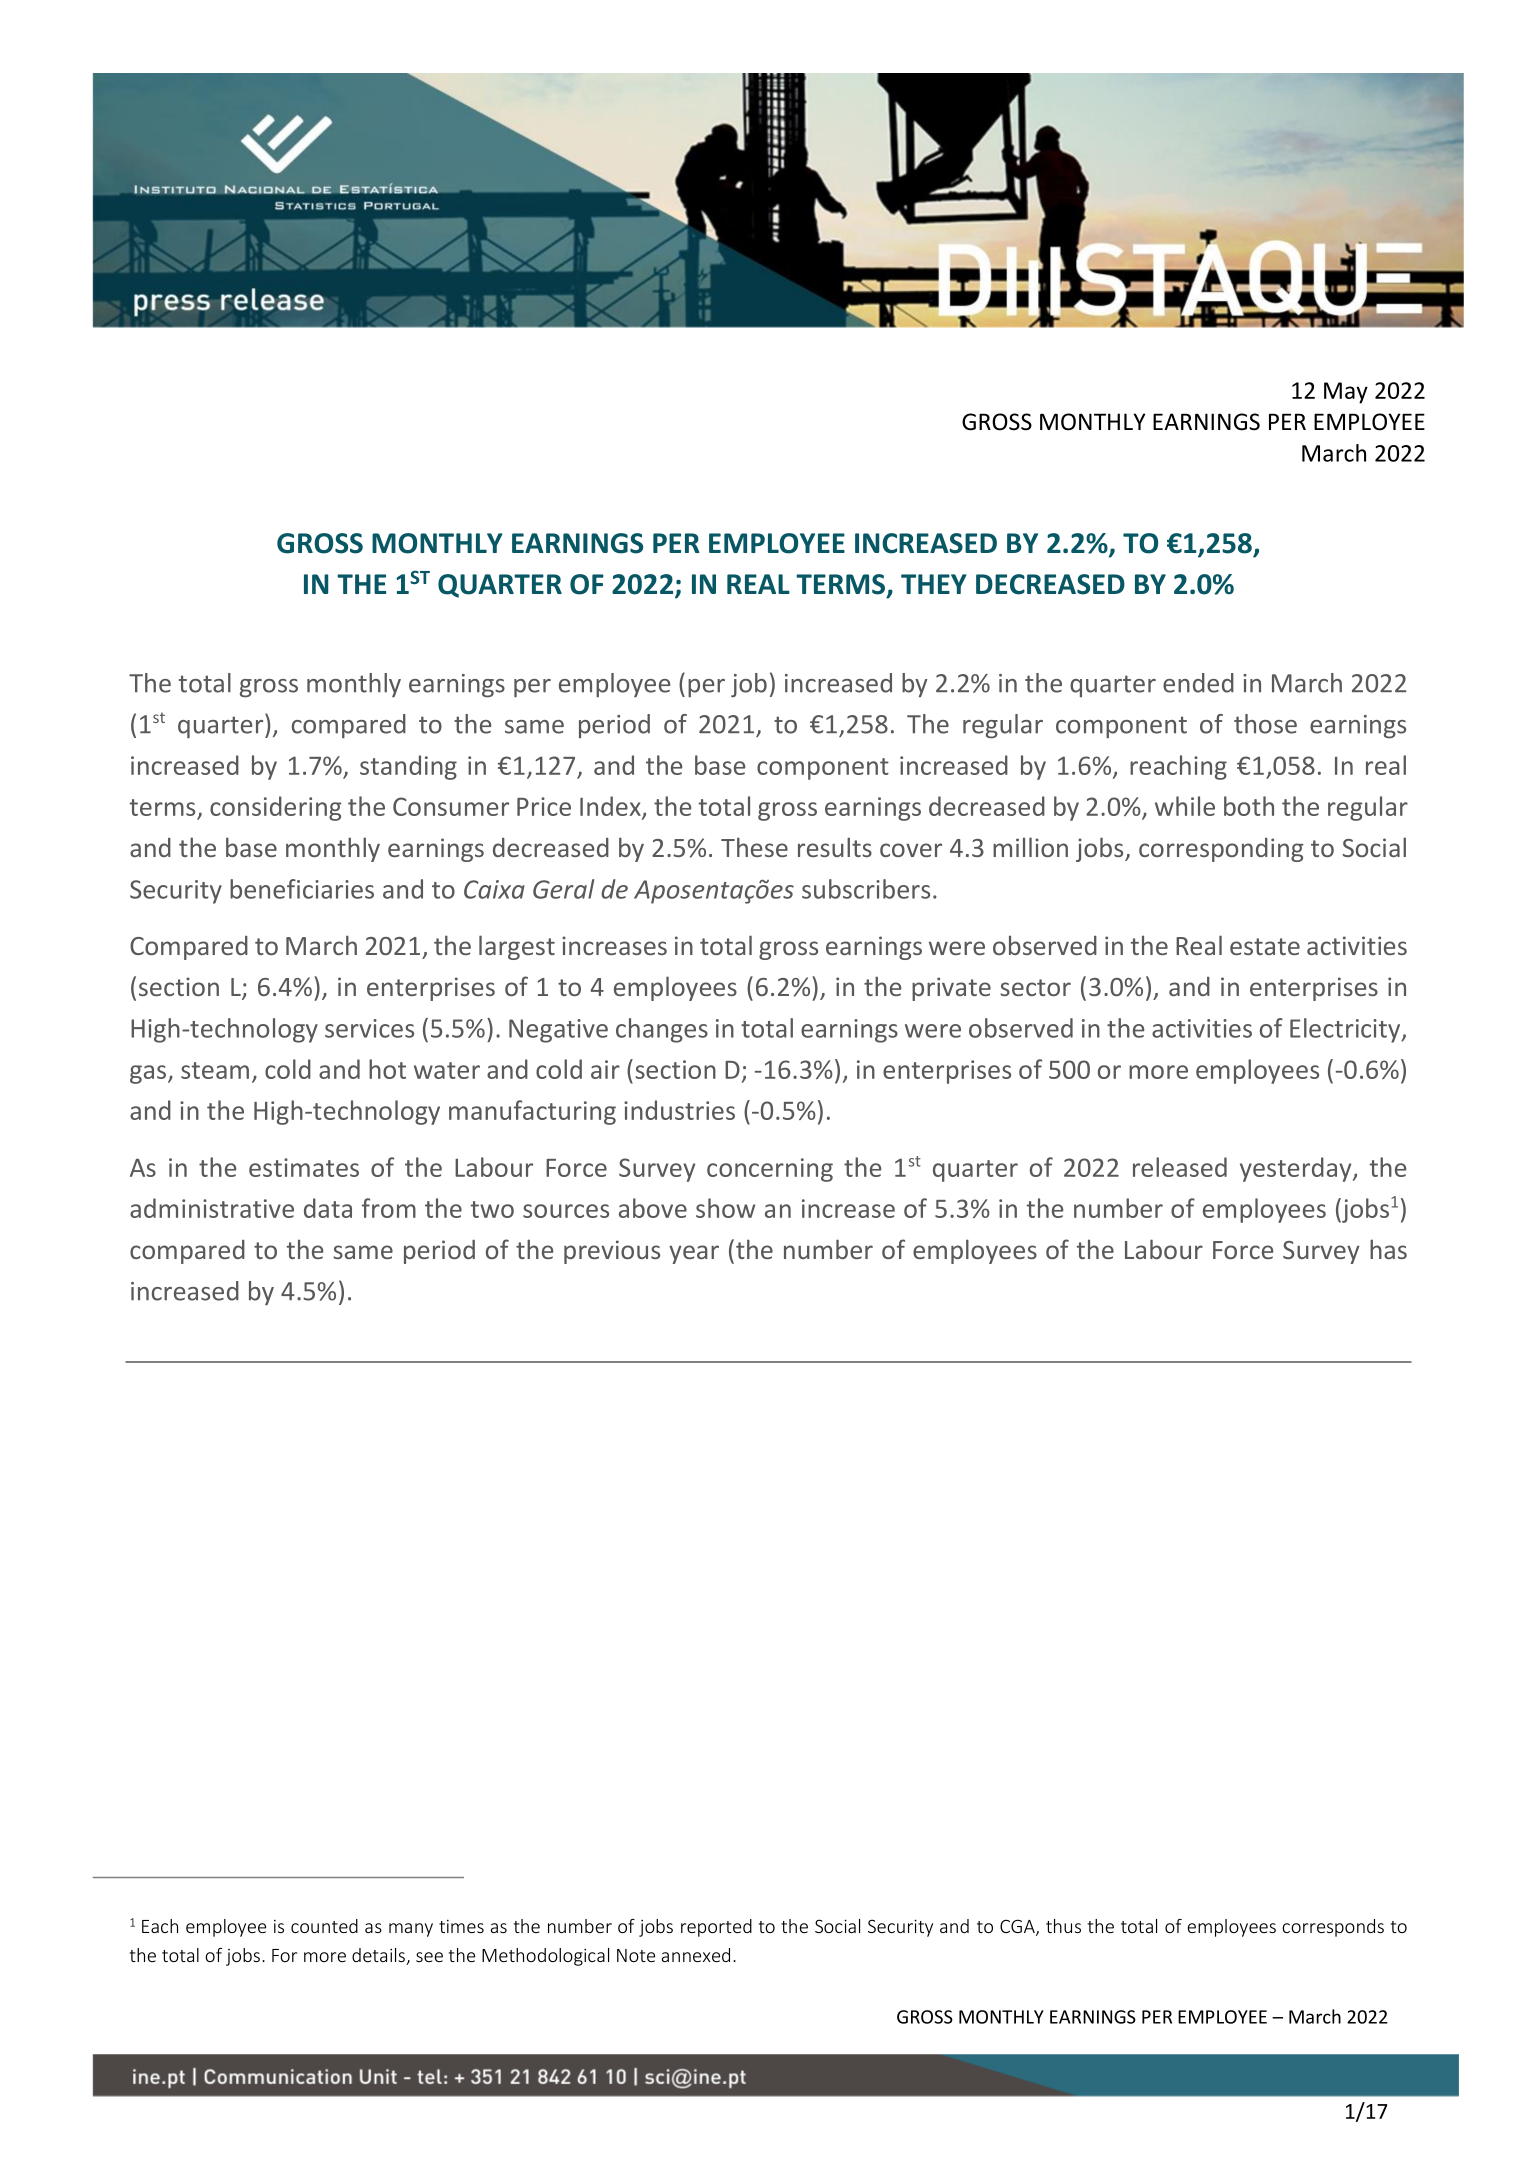  What do you see at coordinates (1388, 1249) in the screenshot?
I see `has` at bounding box center [1388, 1249].
